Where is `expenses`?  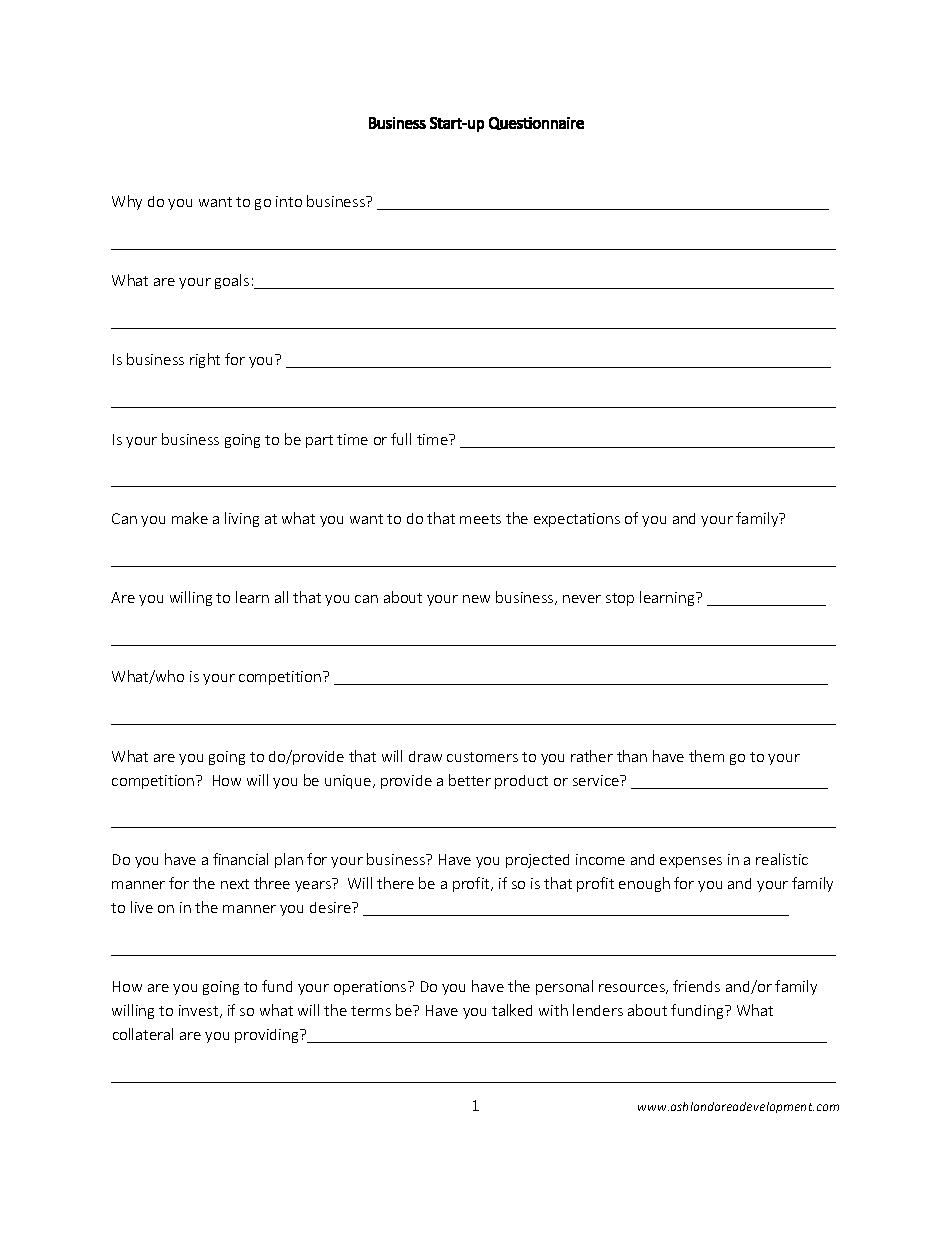
expenses is located at coordinates (691, 862).
